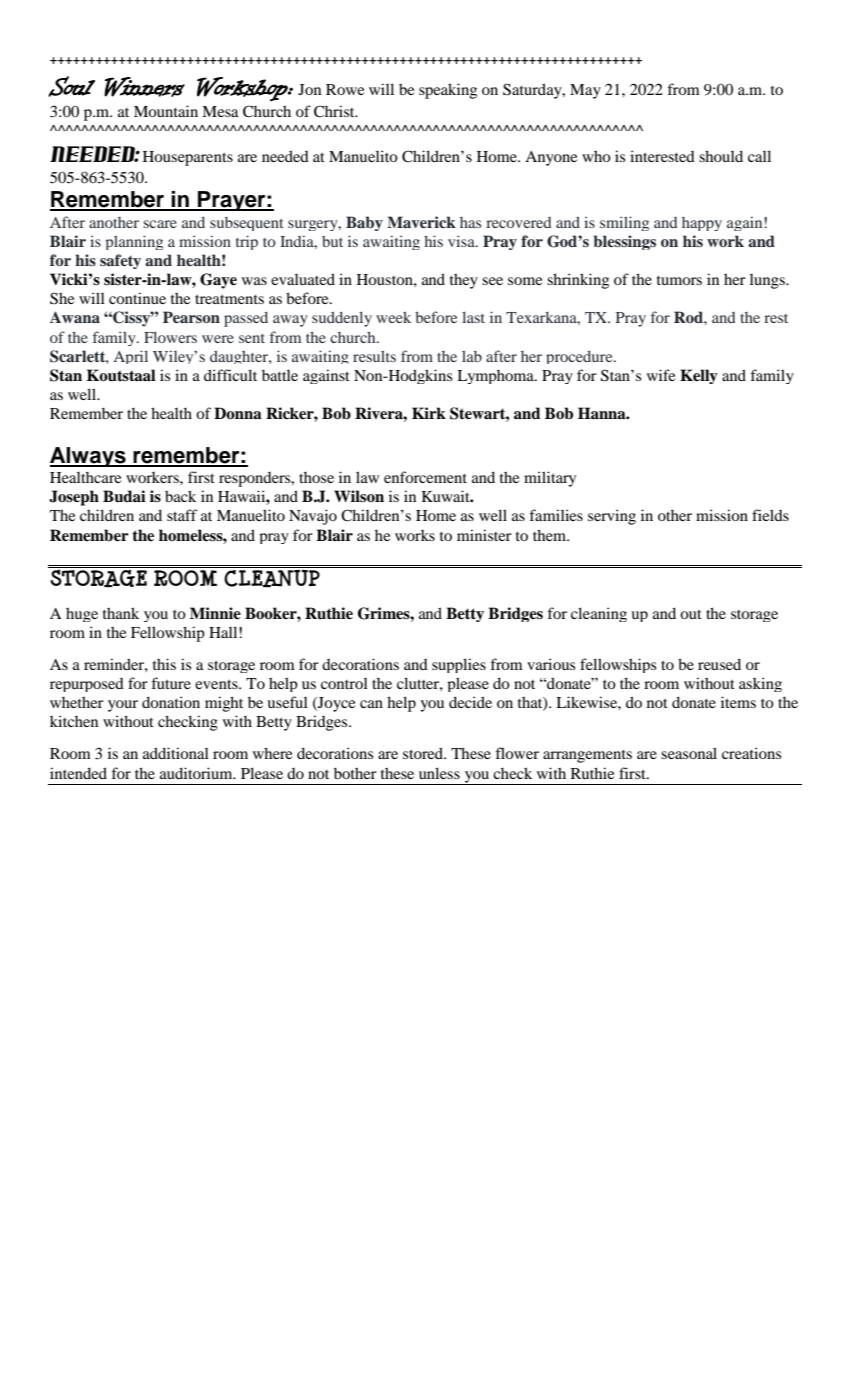  Describe the element at coordinates (448, 91) in the screenshot. I see `speaking` at that location.
